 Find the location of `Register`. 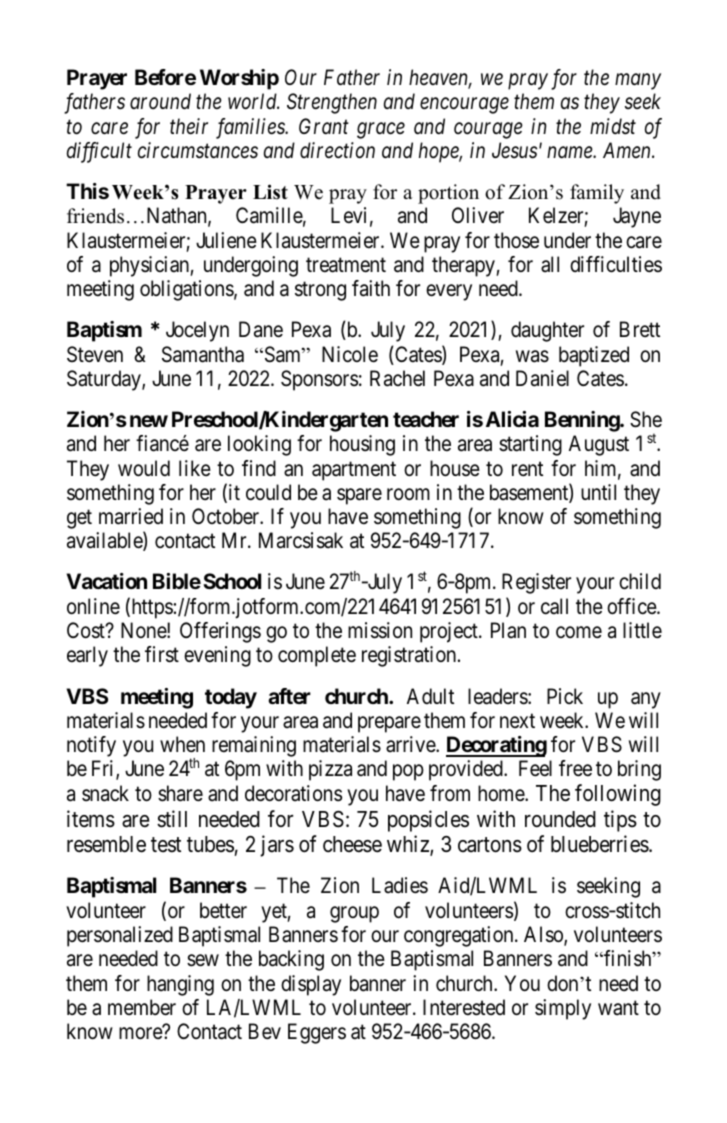

Register is located at coordinates (536, 583).
